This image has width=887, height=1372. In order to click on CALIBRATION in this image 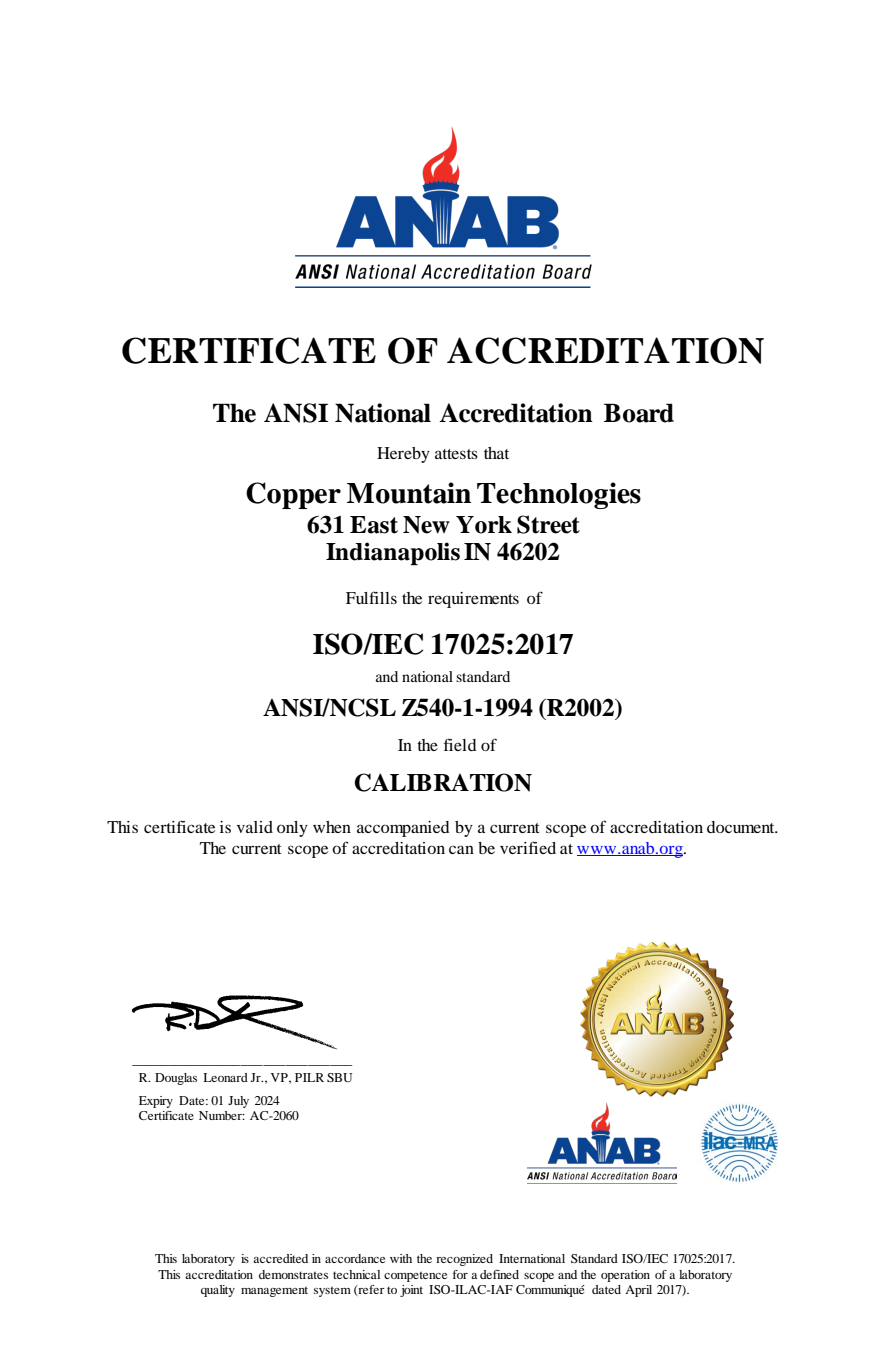, I will do `click(443, 782)`.
